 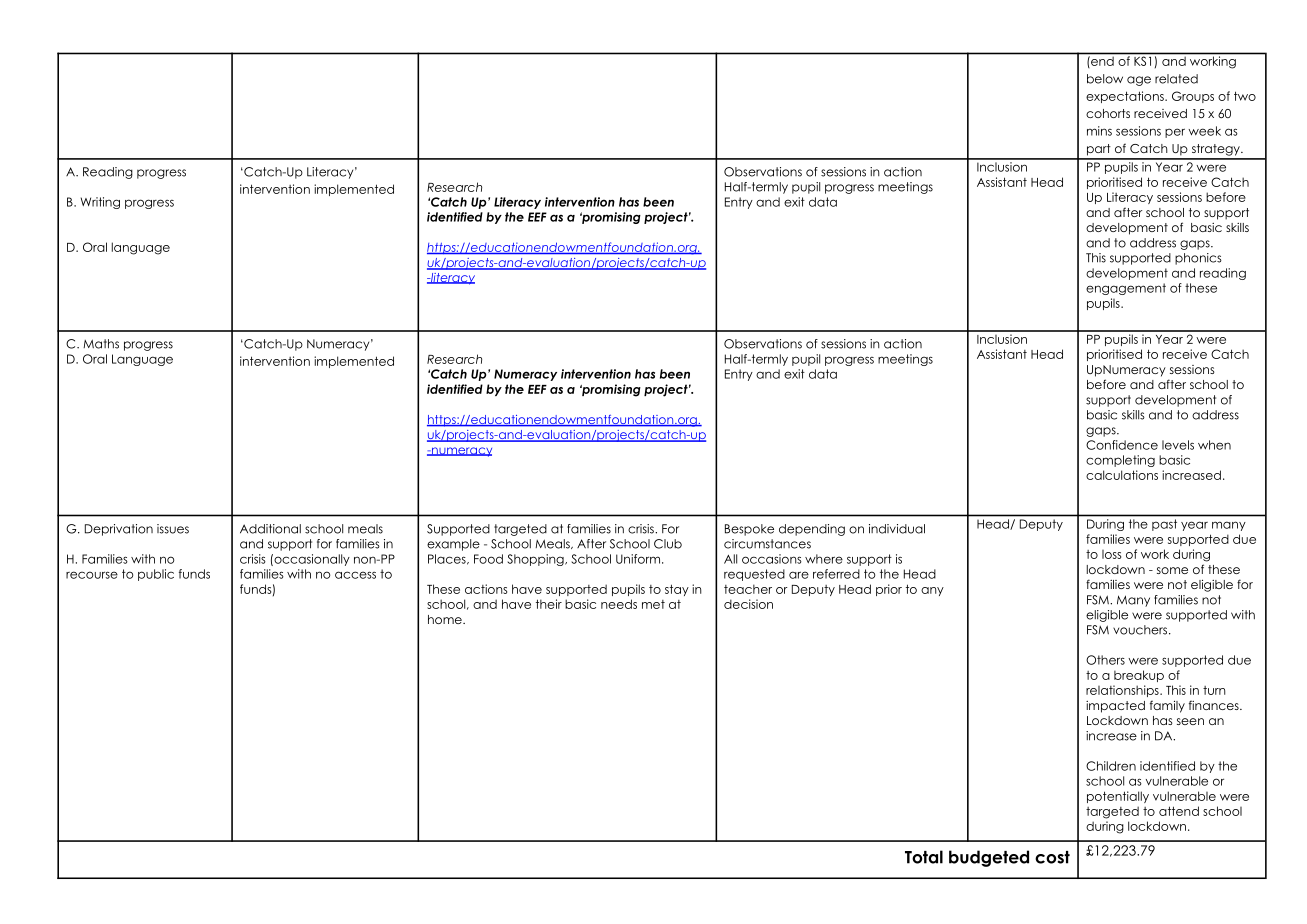 I want to click on Bespoke, so click(x=749, y=530).
